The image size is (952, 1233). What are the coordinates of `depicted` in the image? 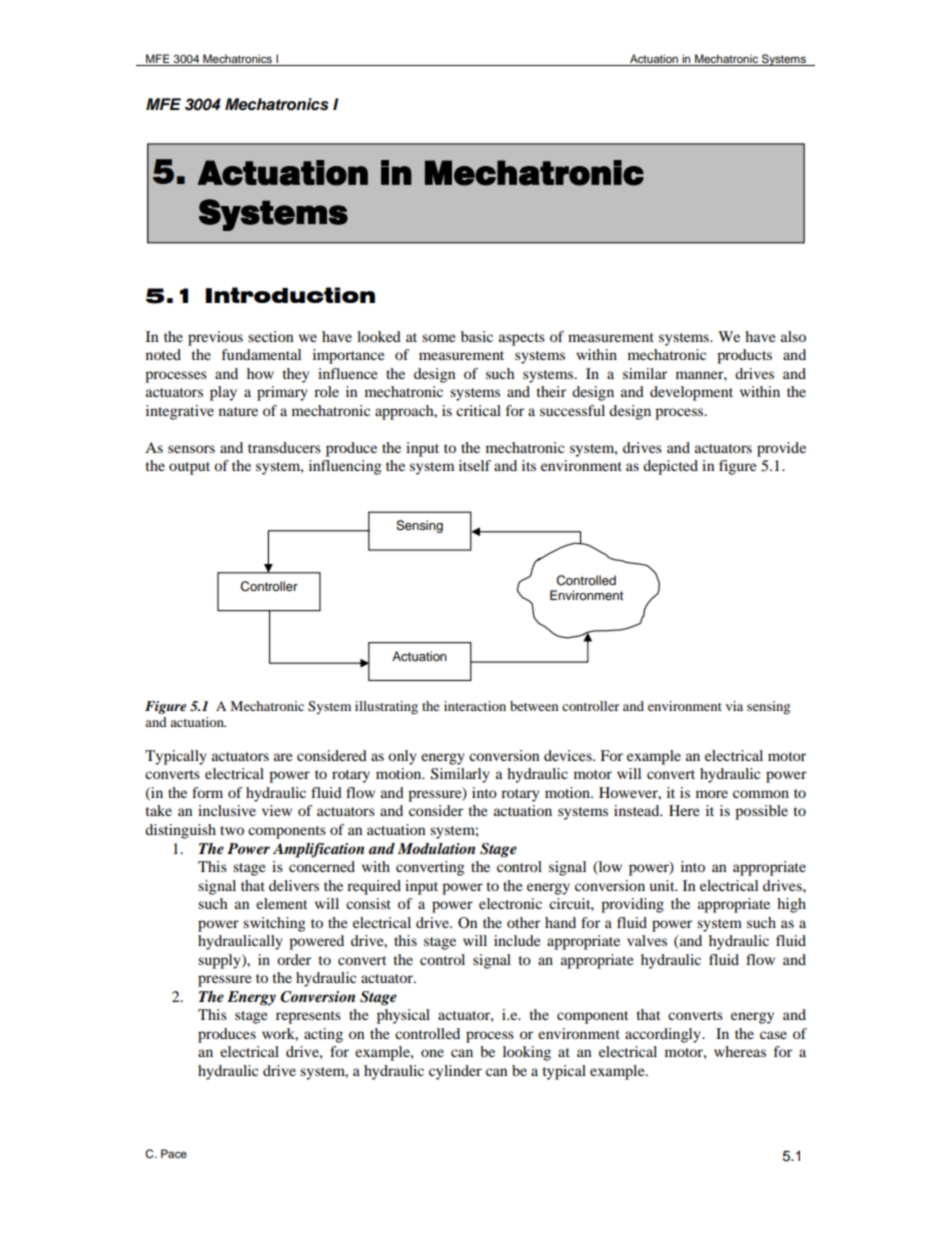 It's located at (670, 467).
